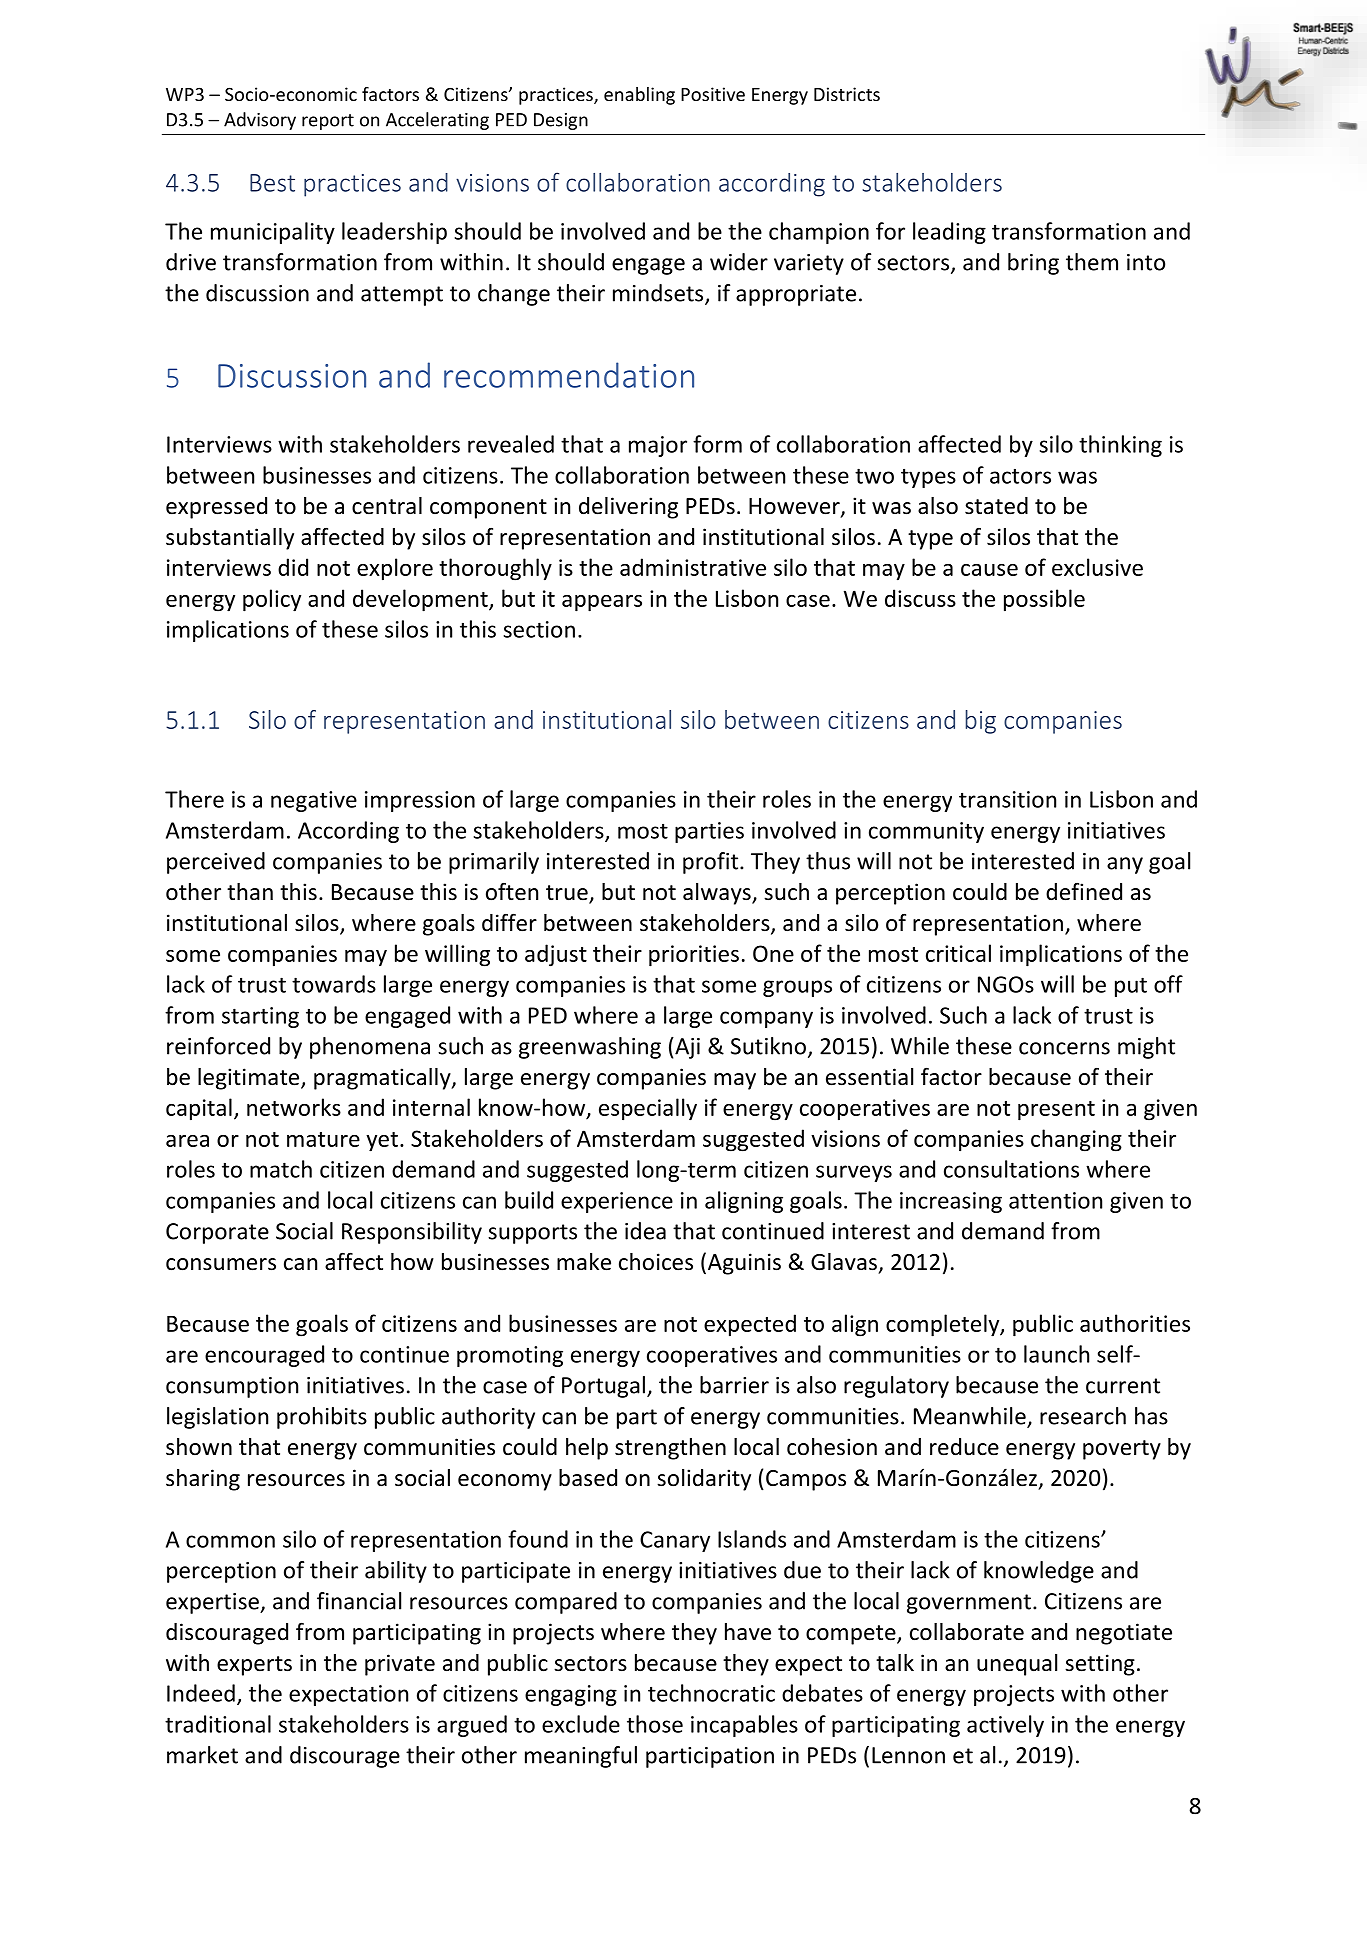 This screenshot has height=1933, width=1367. Describe the element at coordinates (1084, 891) in the screenshot. I see `defined` at that location.
